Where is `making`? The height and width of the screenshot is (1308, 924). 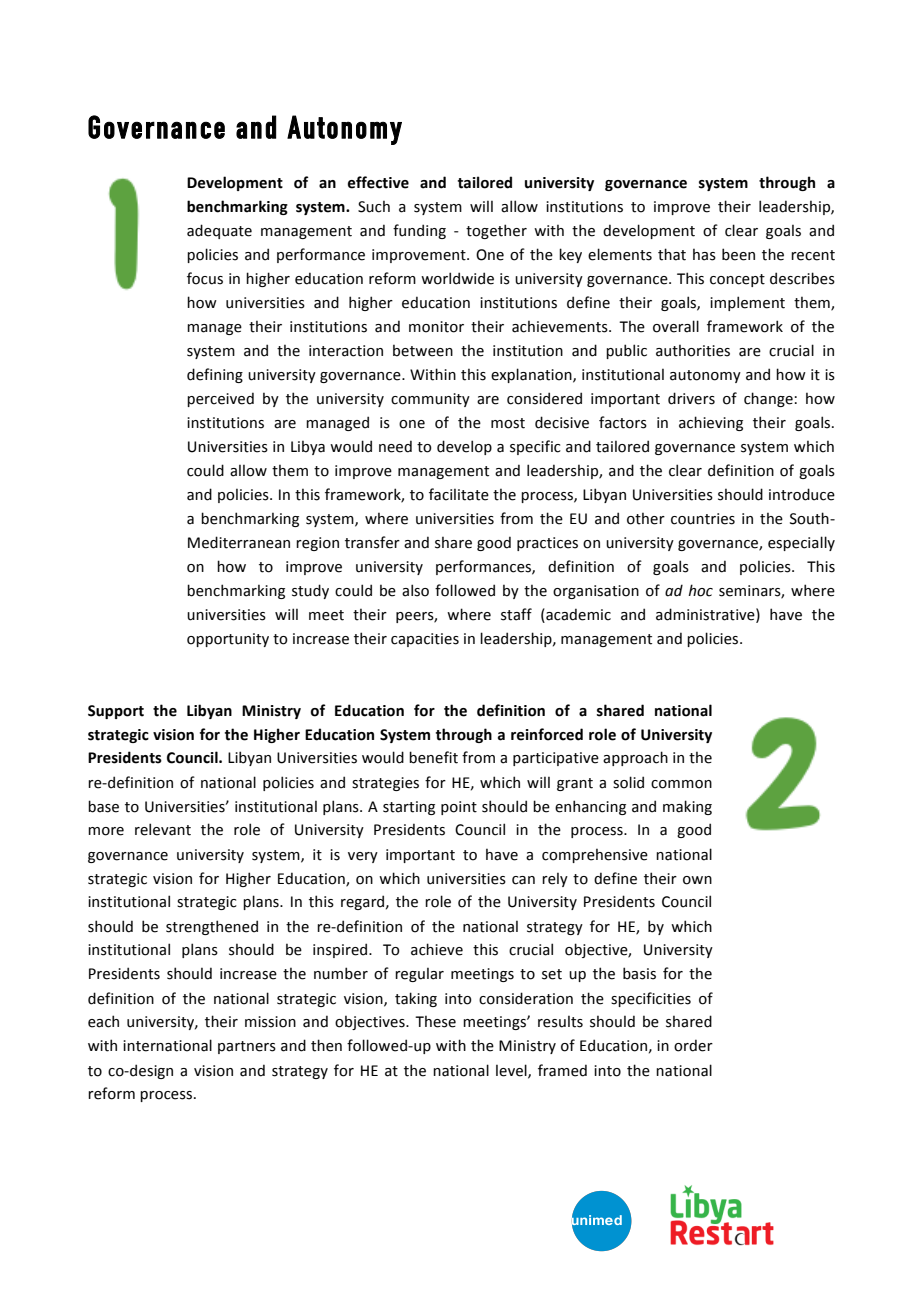 making is located at coordinates (687, 807).
